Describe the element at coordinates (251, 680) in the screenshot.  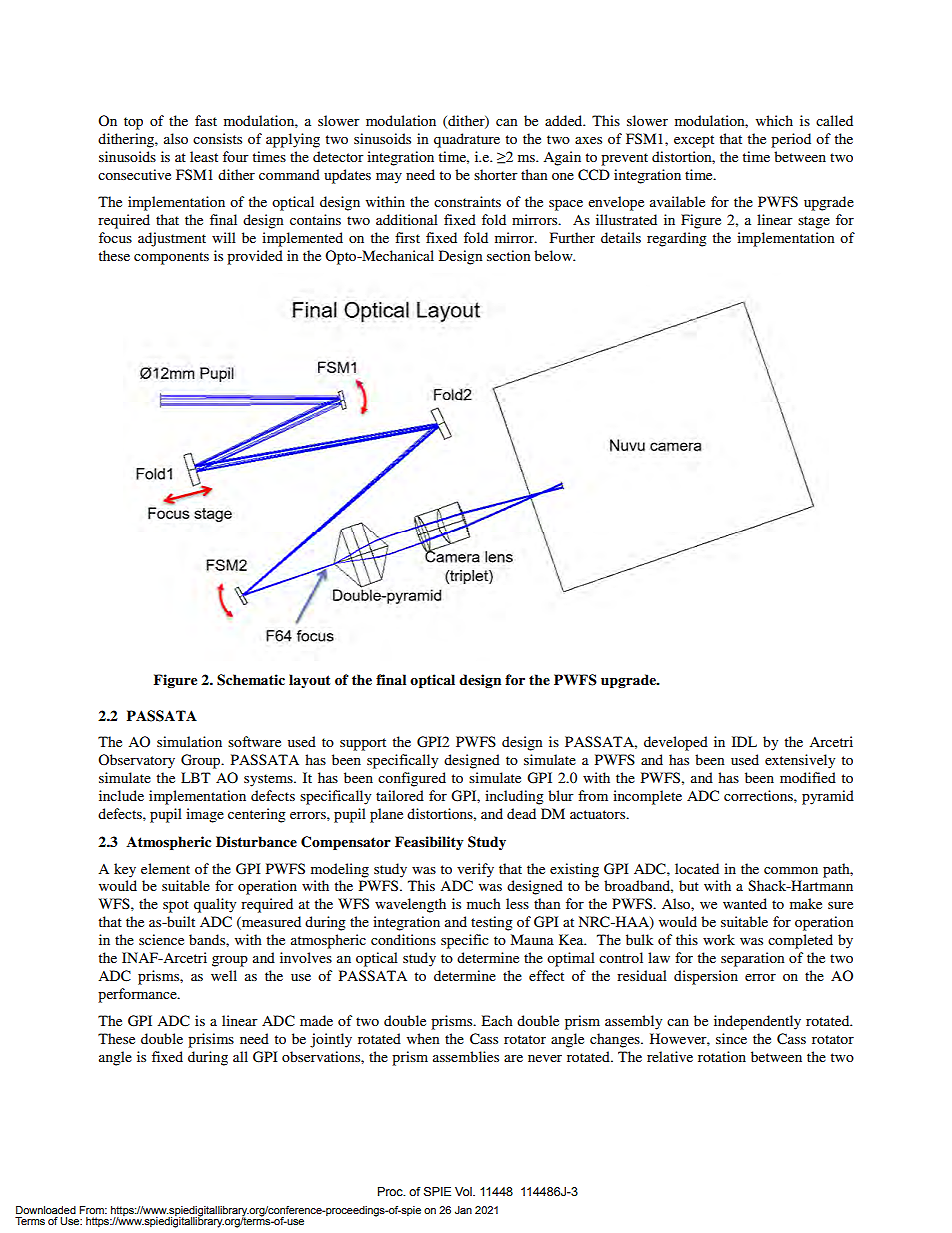
I see `Schematic` at that location.
